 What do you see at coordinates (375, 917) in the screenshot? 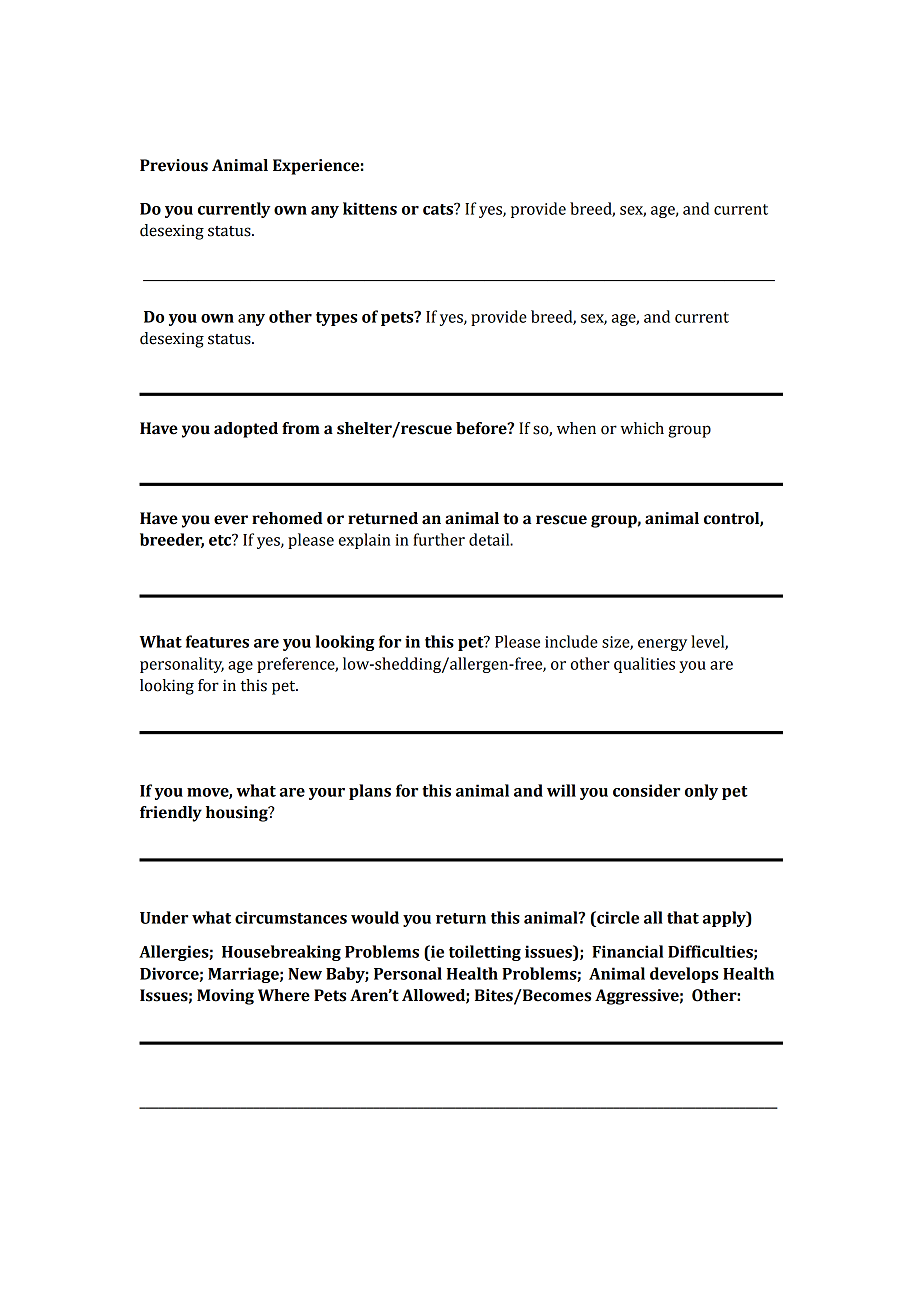
I see `would` at bounding box center [375, 917].
